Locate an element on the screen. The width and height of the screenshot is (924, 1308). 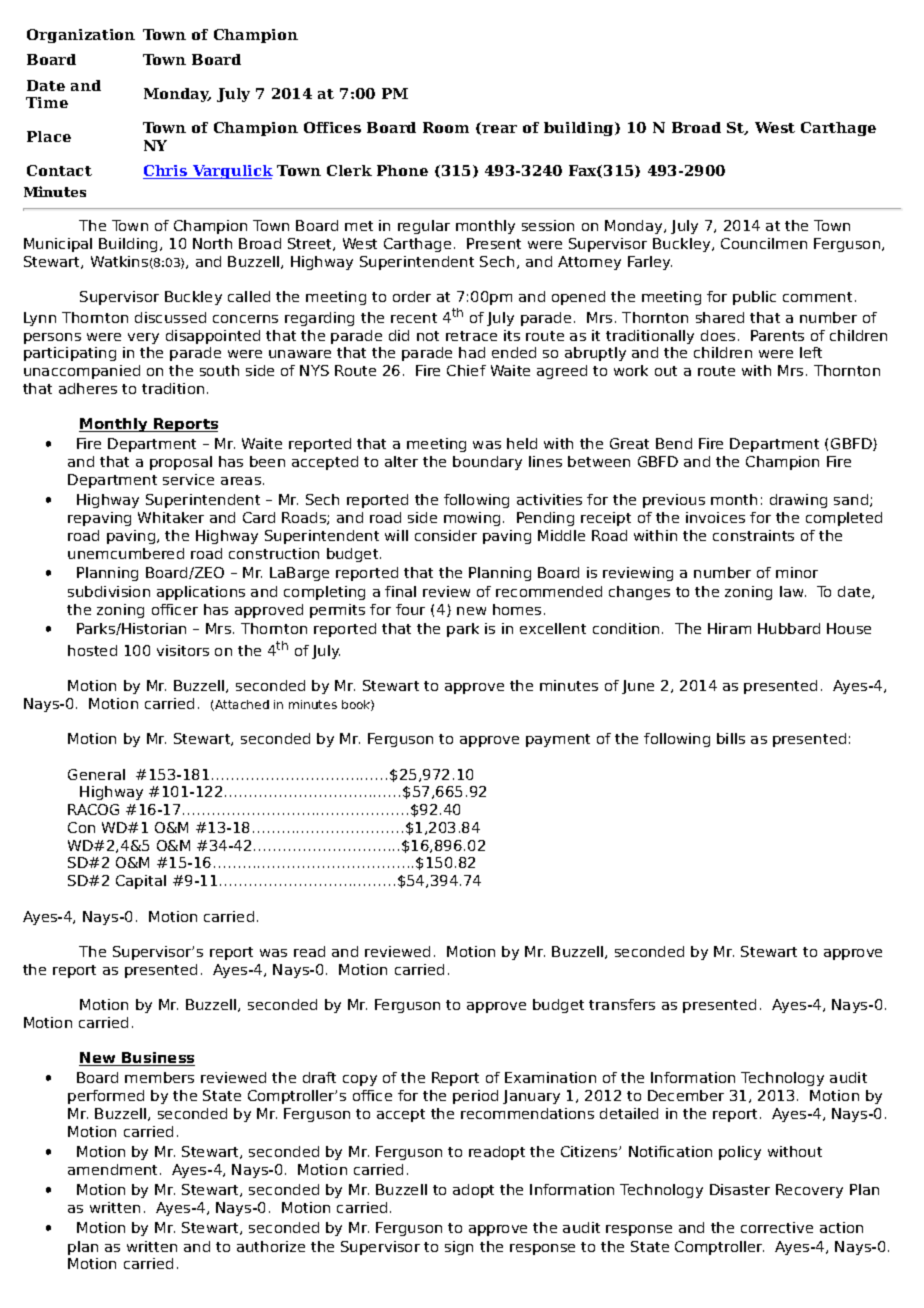
Room is located at coordinates (446, 127).
